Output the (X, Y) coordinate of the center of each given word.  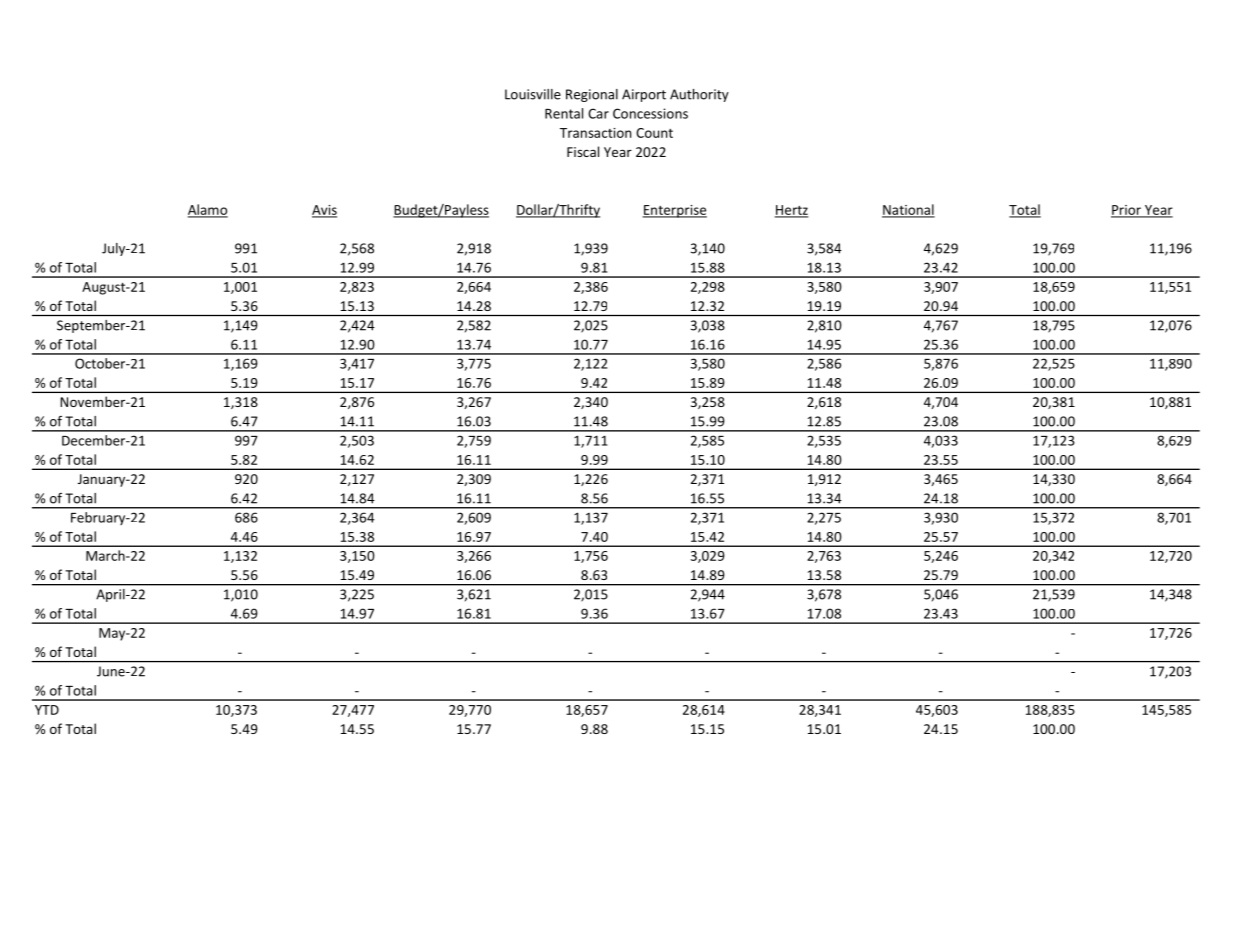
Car (598, 113)
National (908, 210)
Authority (699, 95)
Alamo (208, 210)
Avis (324, 211)
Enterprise (675, 211)
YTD (47, 710)
